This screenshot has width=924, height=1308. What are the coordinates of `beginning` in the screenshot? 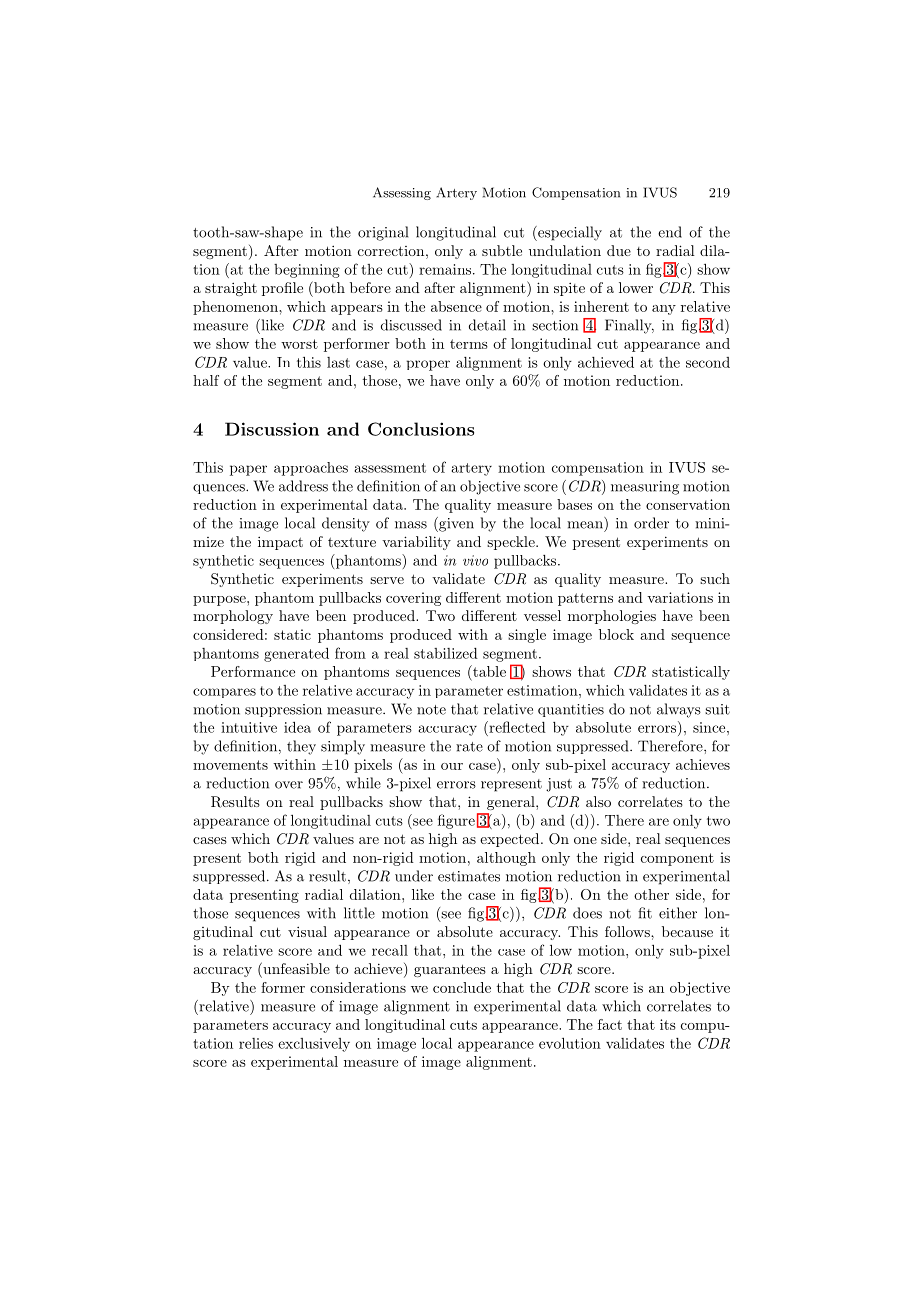 It's located at (307, 271).
